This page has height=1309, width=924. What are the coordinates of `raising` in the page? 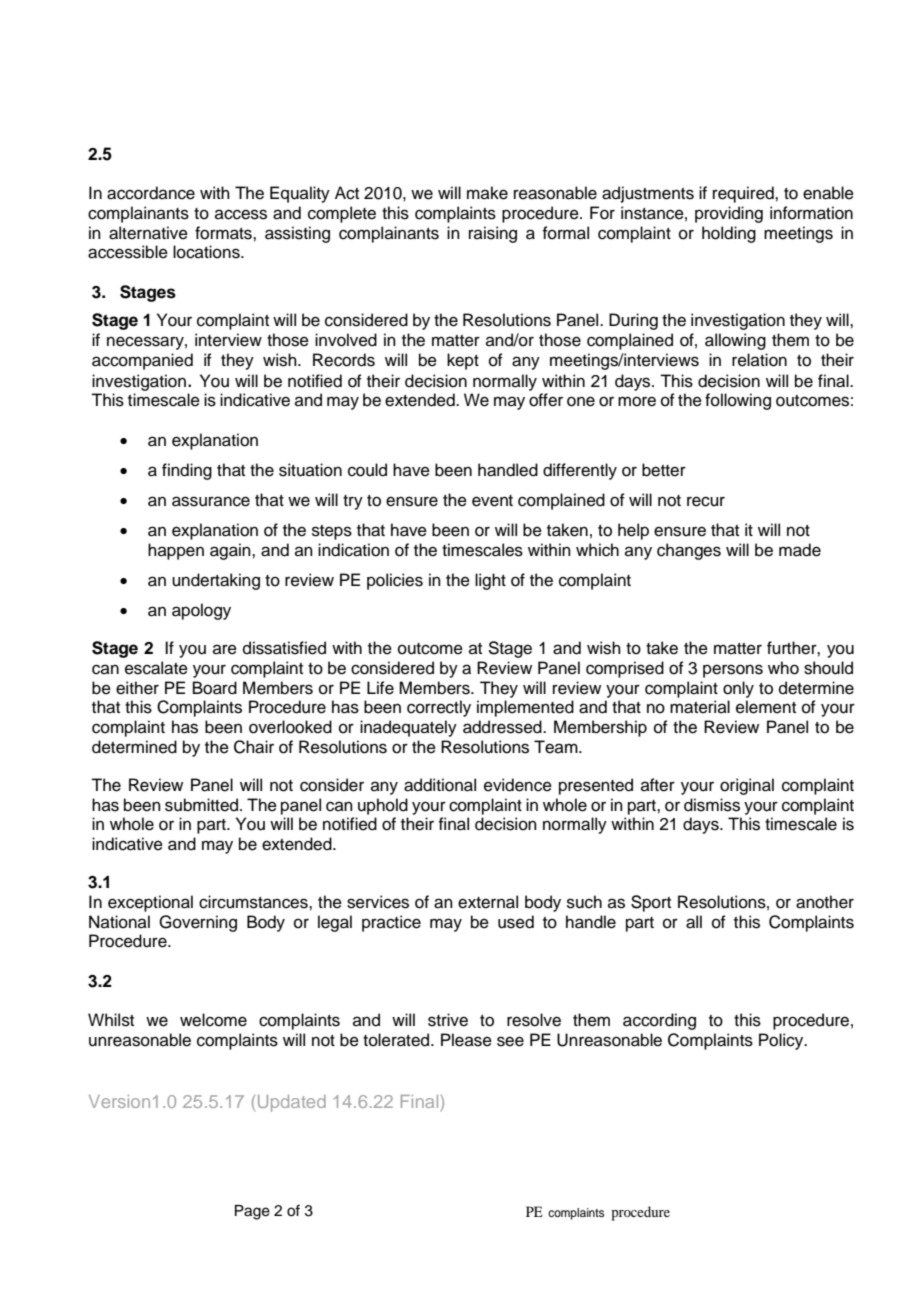 It's located at (493, 234).
